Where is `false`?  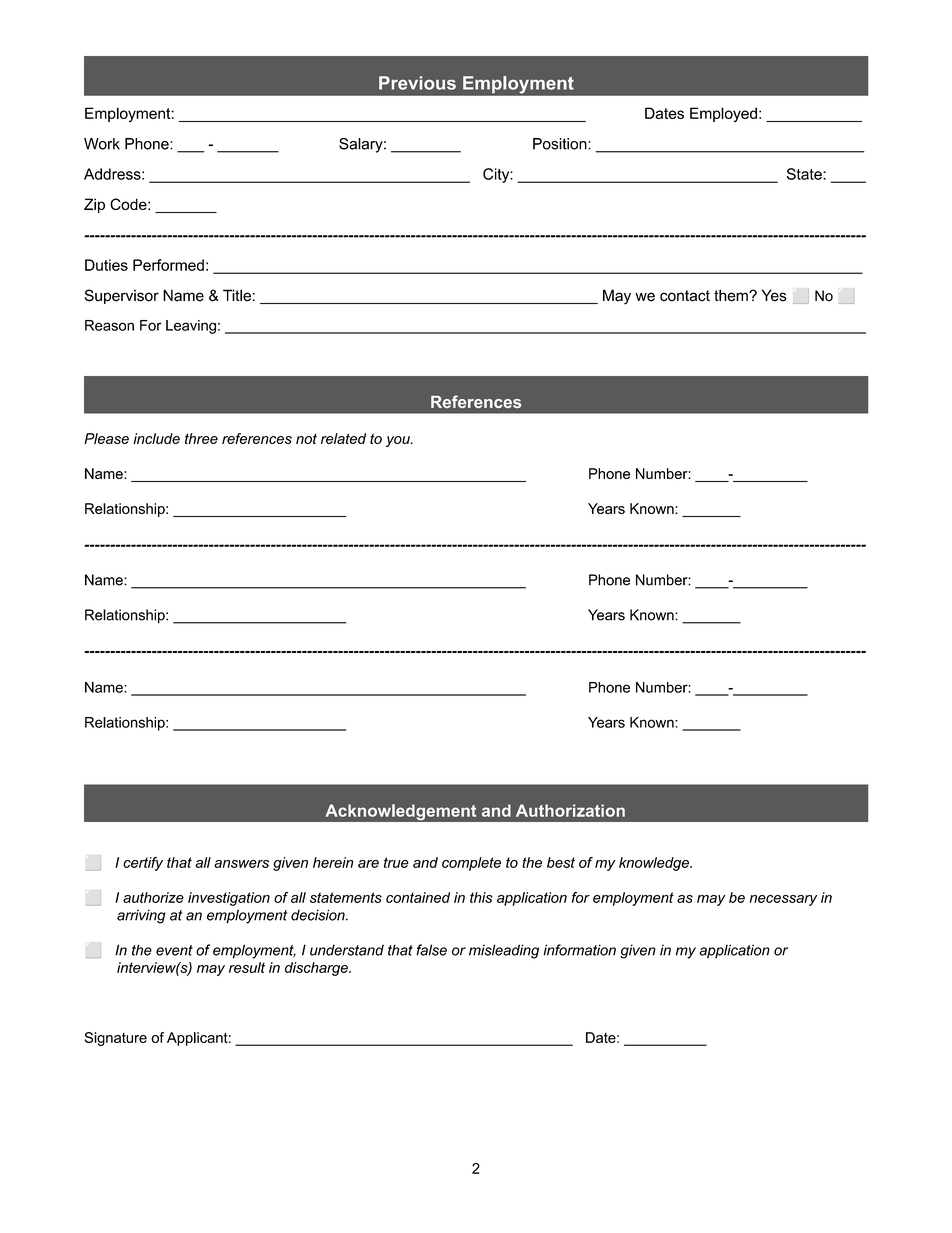 false is located at coordinates (431, 950).
